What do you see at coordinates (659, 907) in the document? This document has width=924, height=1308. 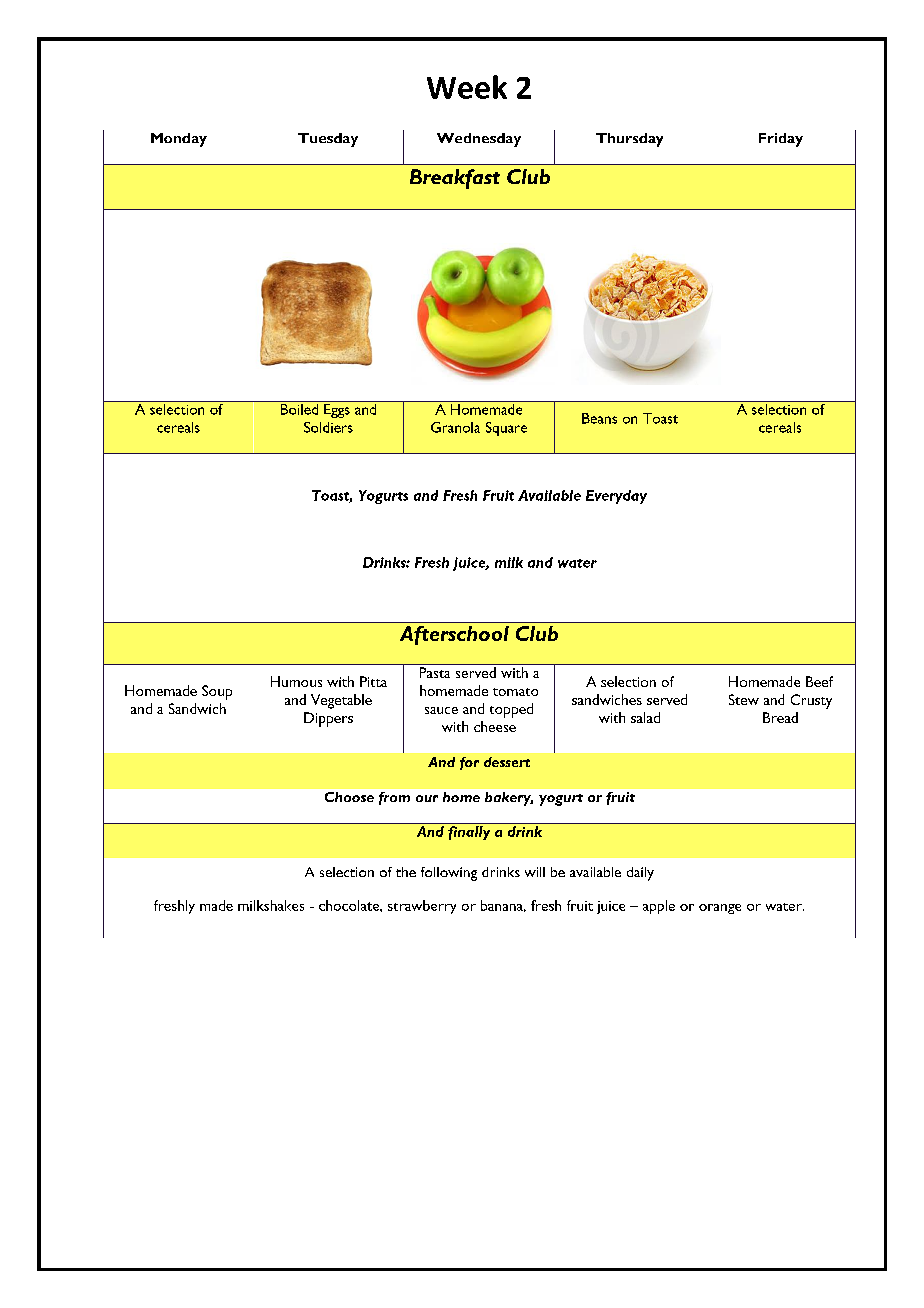 I see `apple` at bounding box center [659, 907].
